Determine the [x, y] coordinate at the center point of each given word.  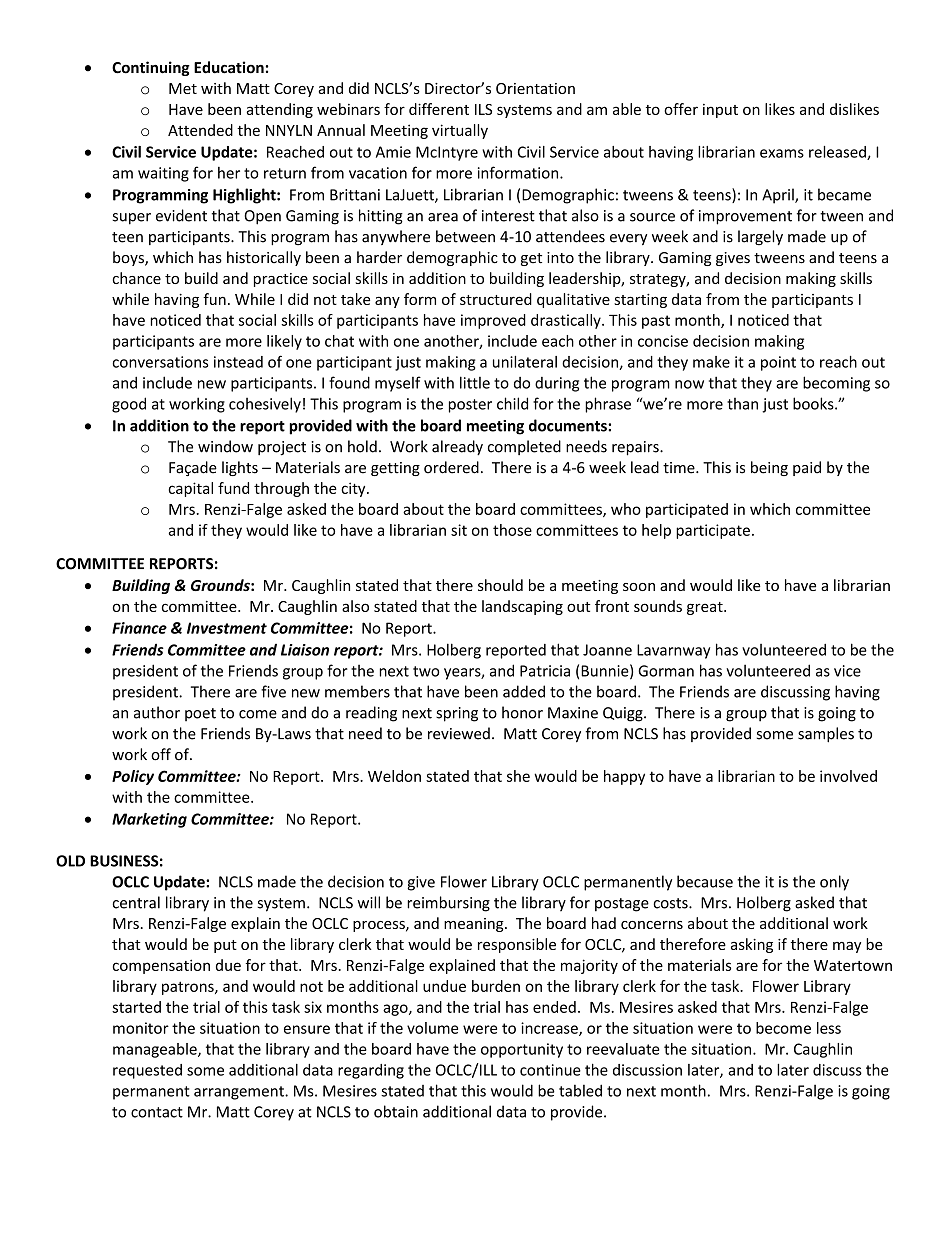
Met [183, 88]
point [778, 363]
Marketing [149, 820]
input [720, 111]
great [706, 608]
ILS [483, 109]
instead [238, 362]
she [518, 776]
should [500, 585]
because [705, 881]
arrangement [240, 1093]
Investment [227, 628]
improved [493, 321]
